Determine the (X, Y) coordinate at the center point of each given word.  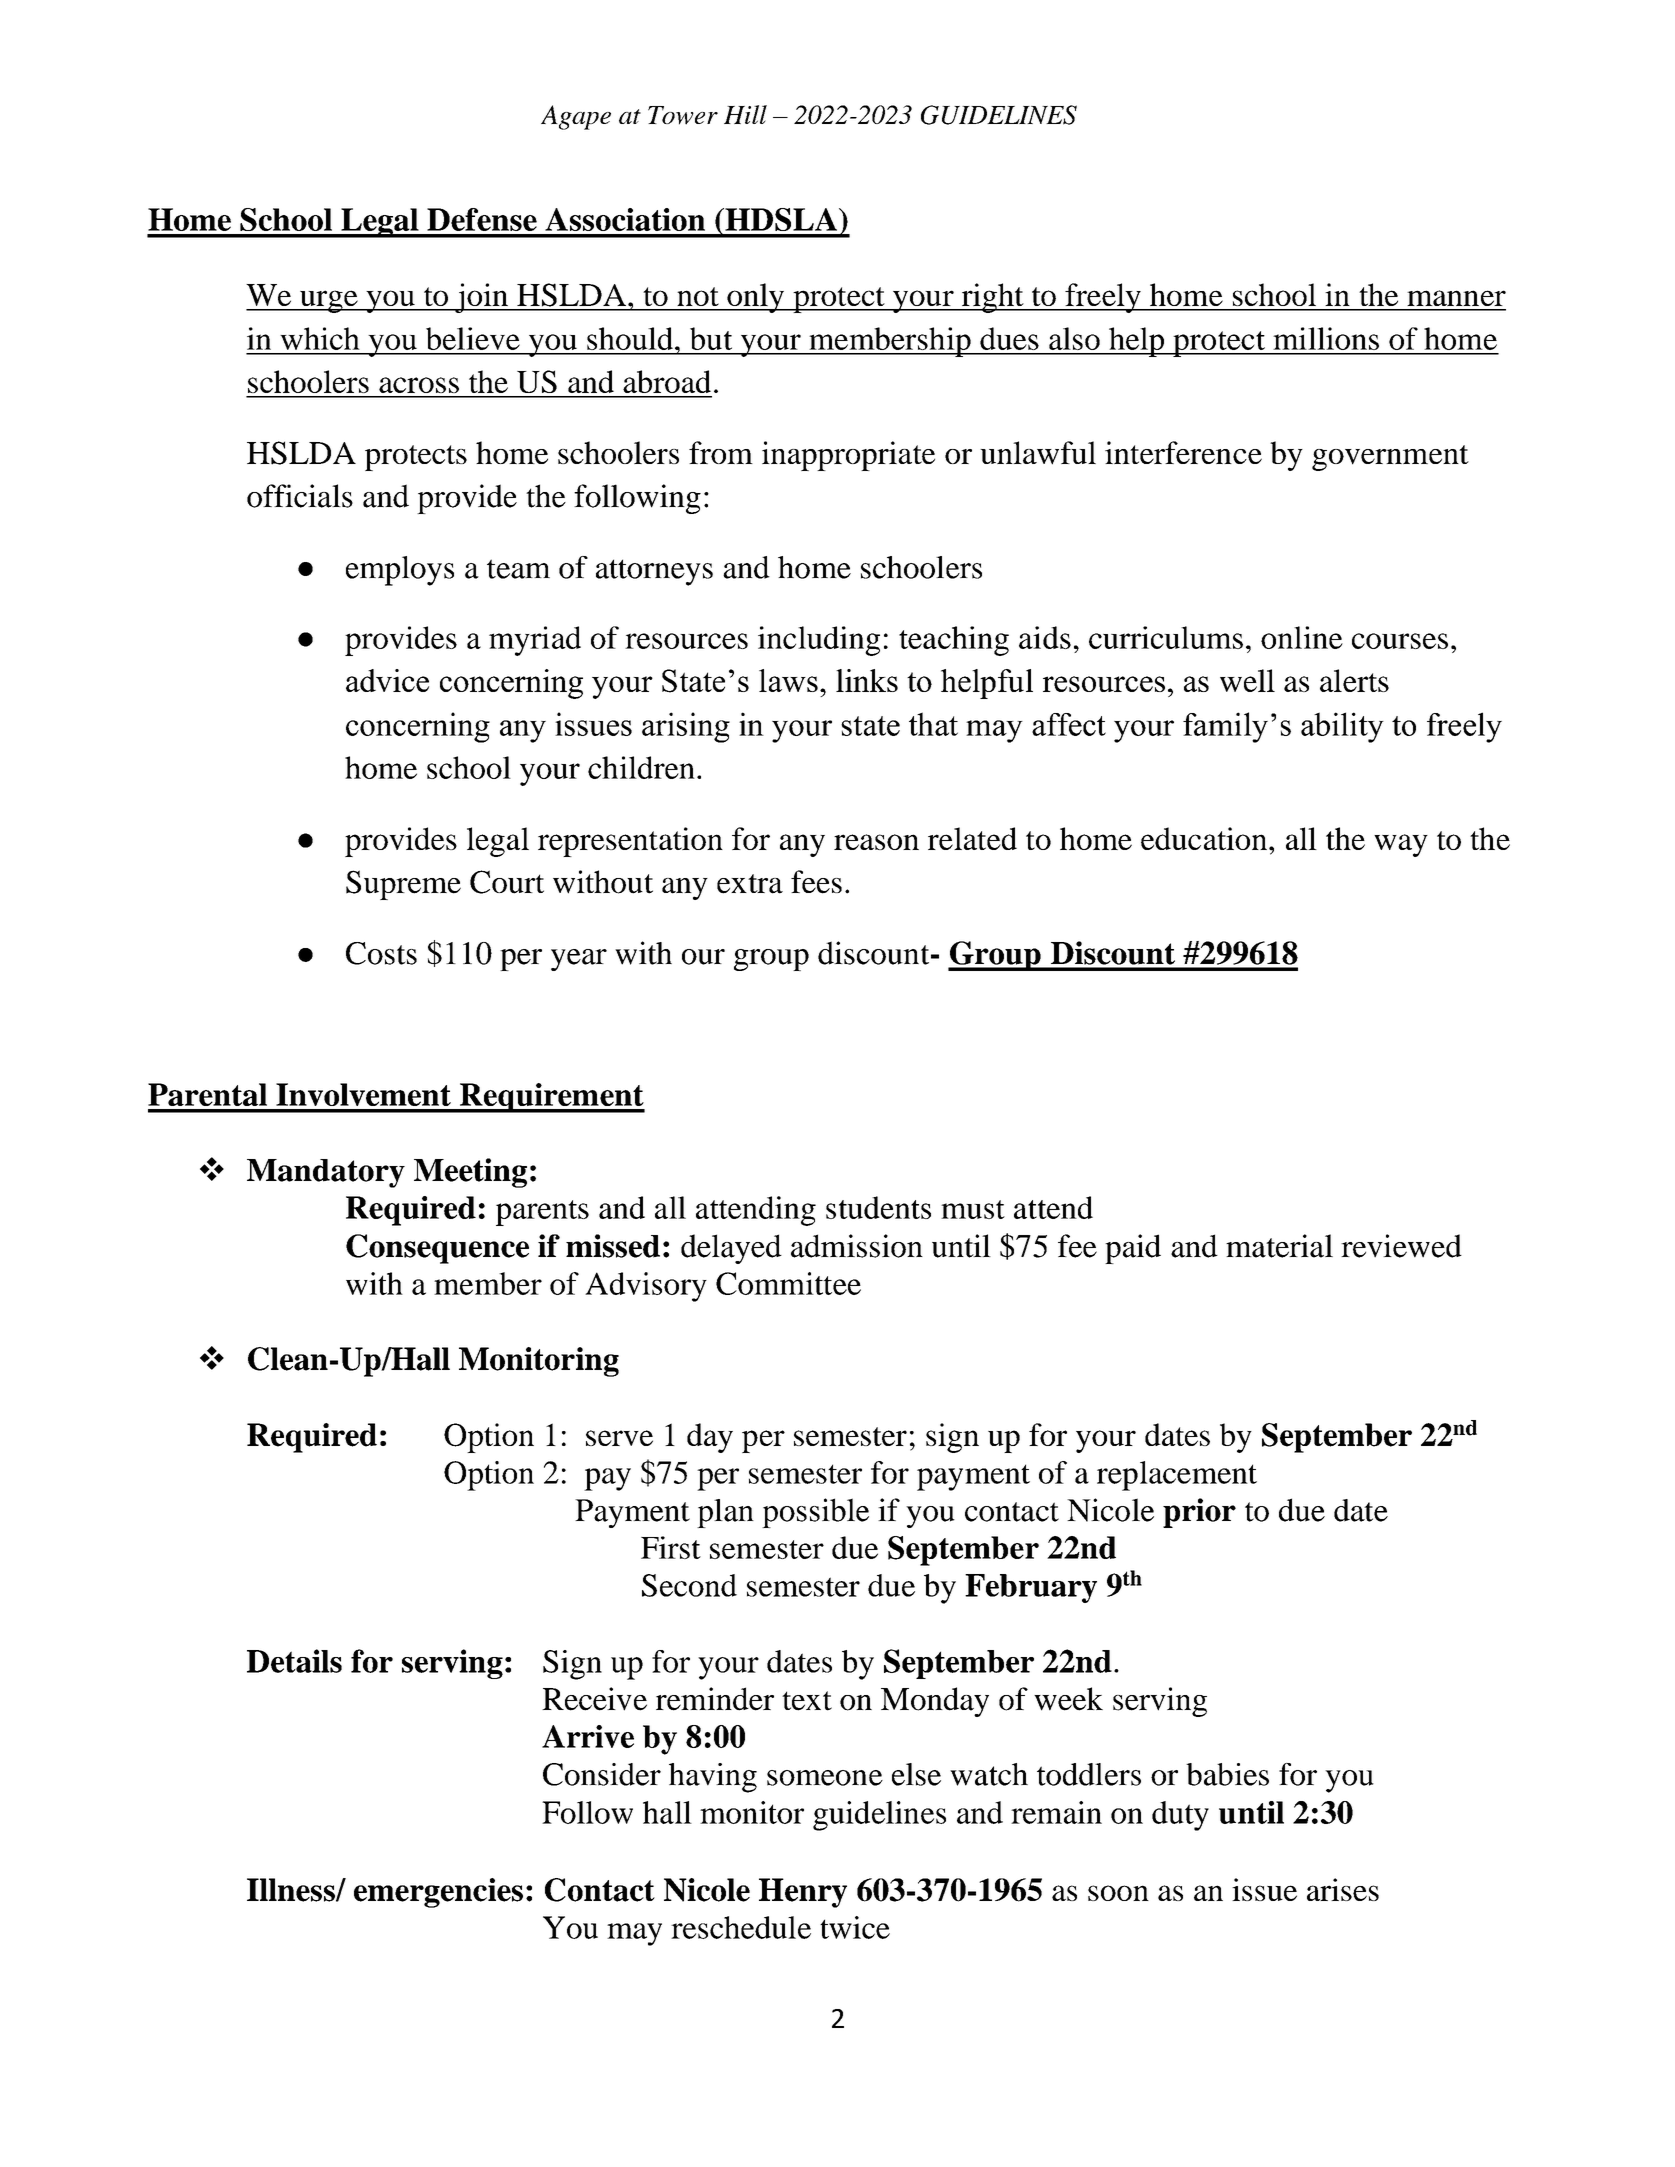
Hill (745, 114)
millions (1326, 338)
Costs (381, 953)
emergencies (438, 1893)
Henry (803, 1893)
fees (816, 882)
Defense (482, 219)
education (1205, 838)
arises (1343, 1889)
